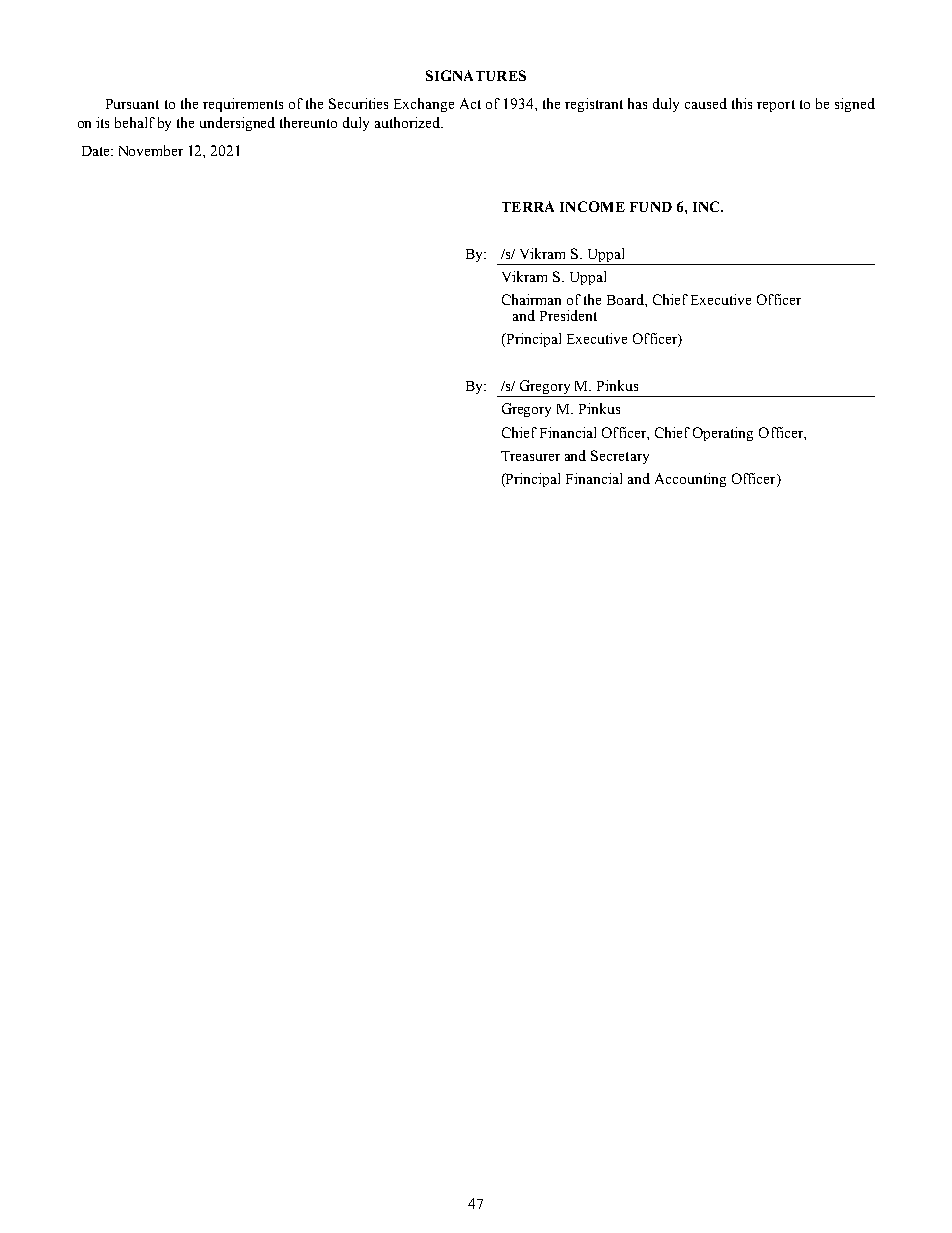  I want to click on November, so click(151, 150).
